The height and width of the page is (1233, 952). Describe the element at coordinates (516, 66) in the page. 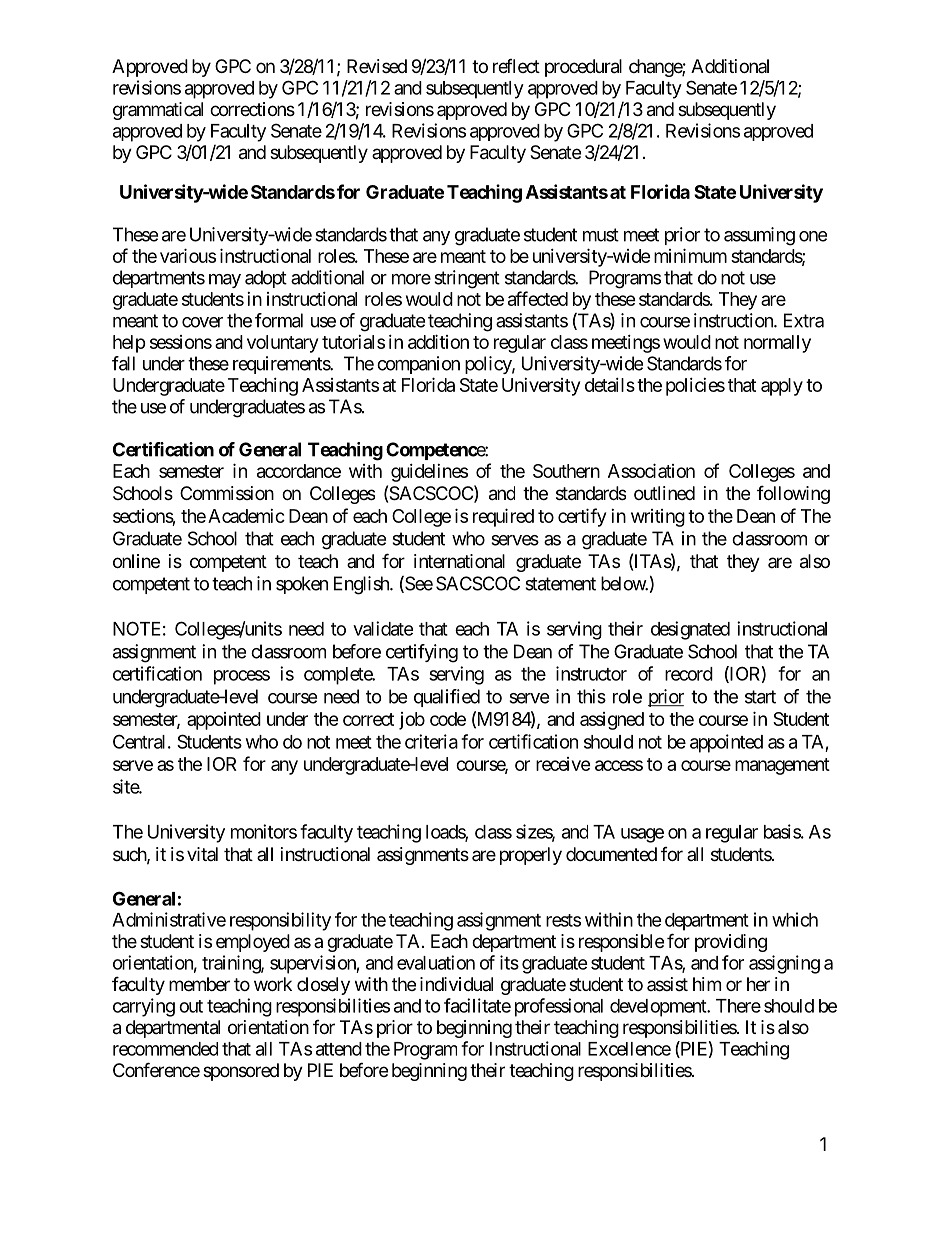

I see `reflect` at that location.
